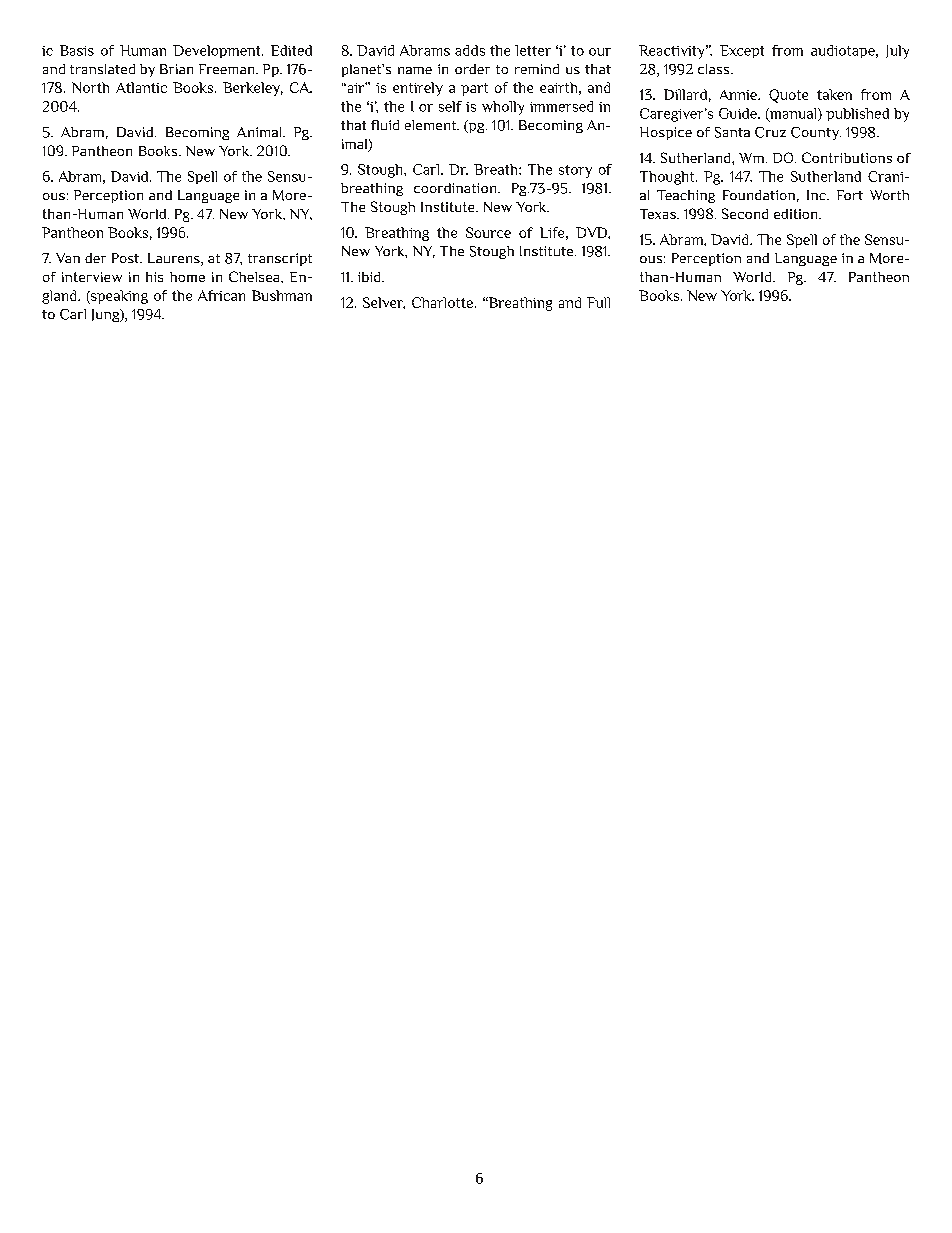  Describe the element at coordinates (470, 50) in the document. I see `adds` at that location.
